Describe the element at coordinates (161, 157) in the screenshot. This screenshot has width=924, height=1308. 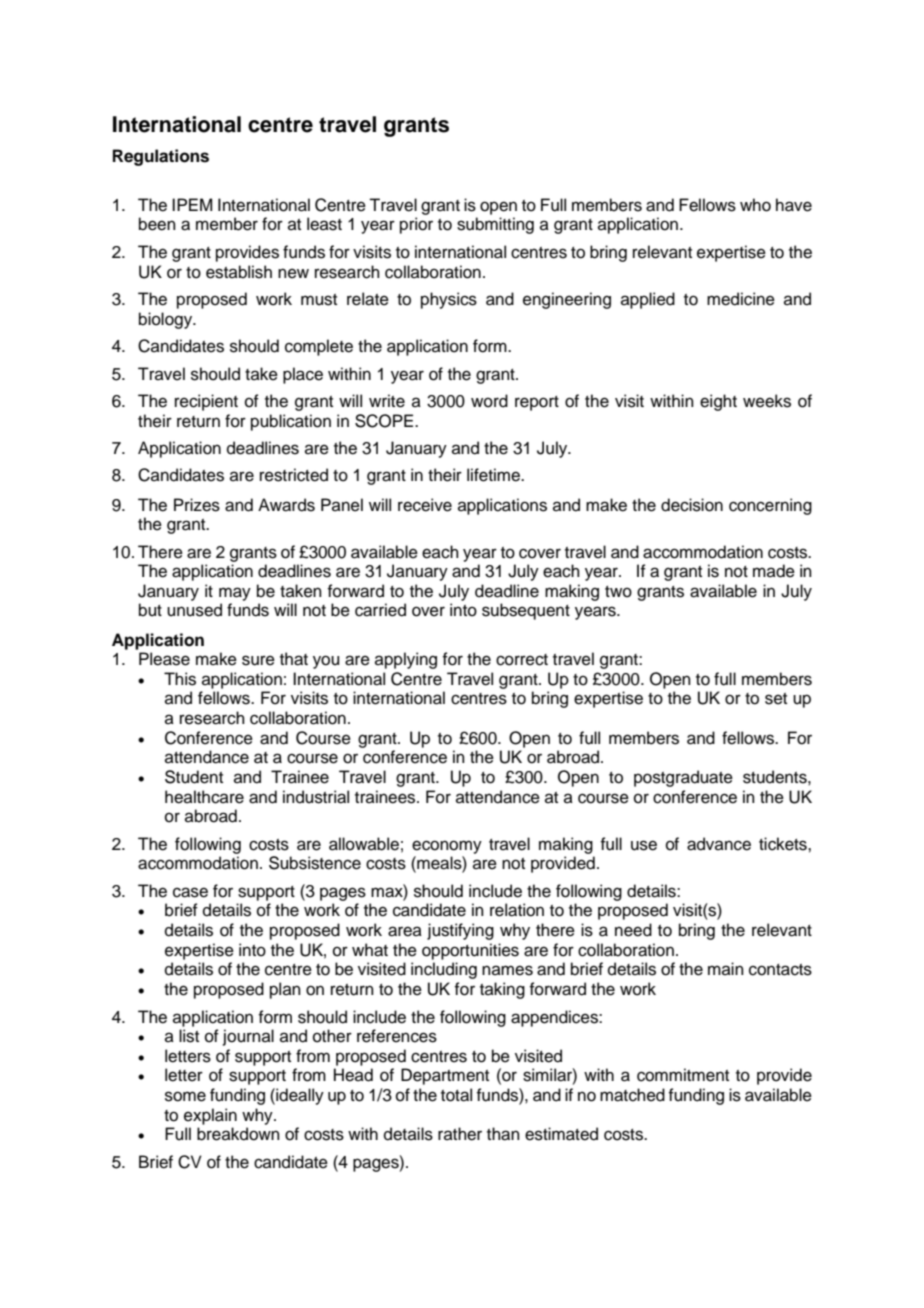
I see `Regulations` at that location.
